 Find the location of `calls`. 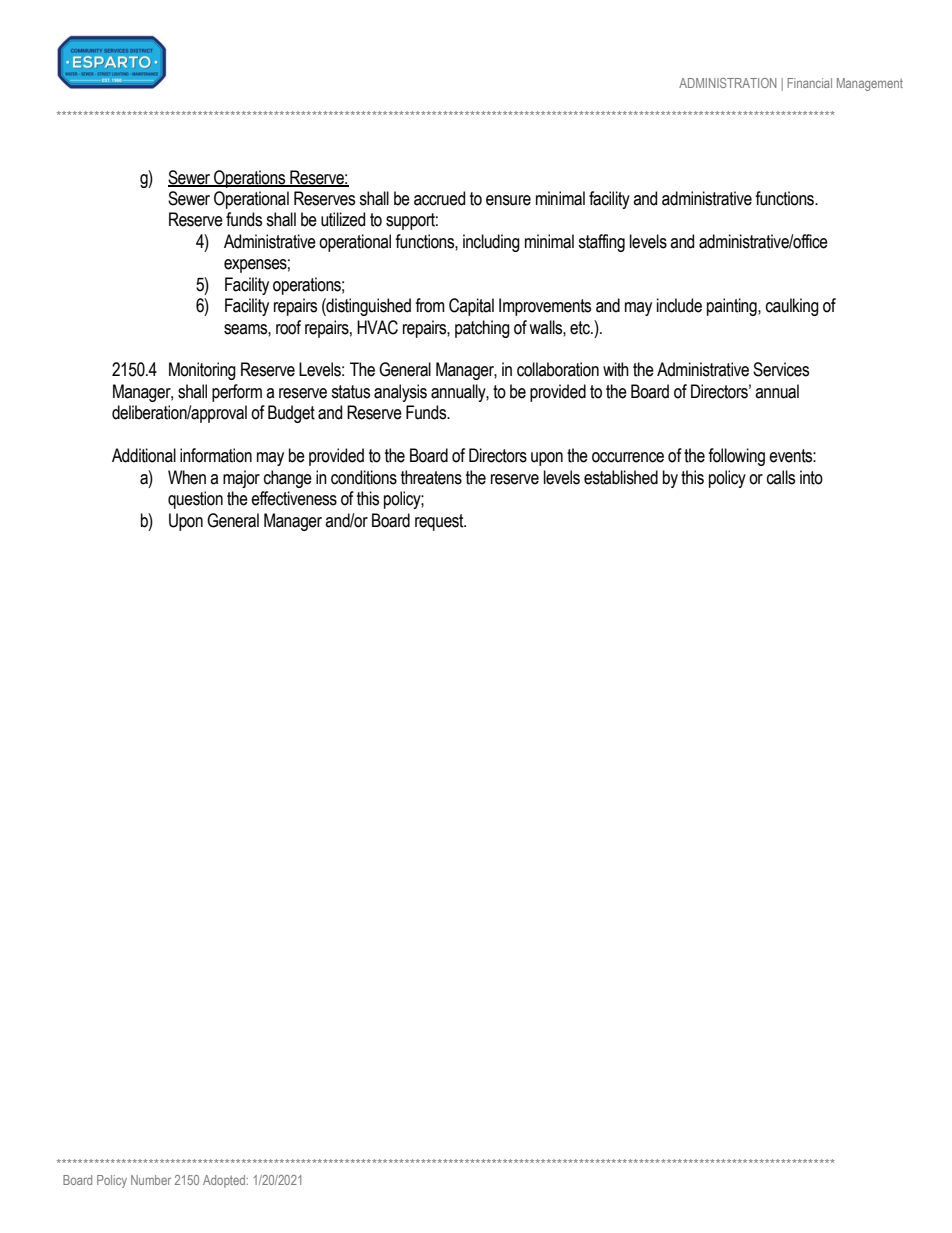

calls is located at coordinates (781, 477).
